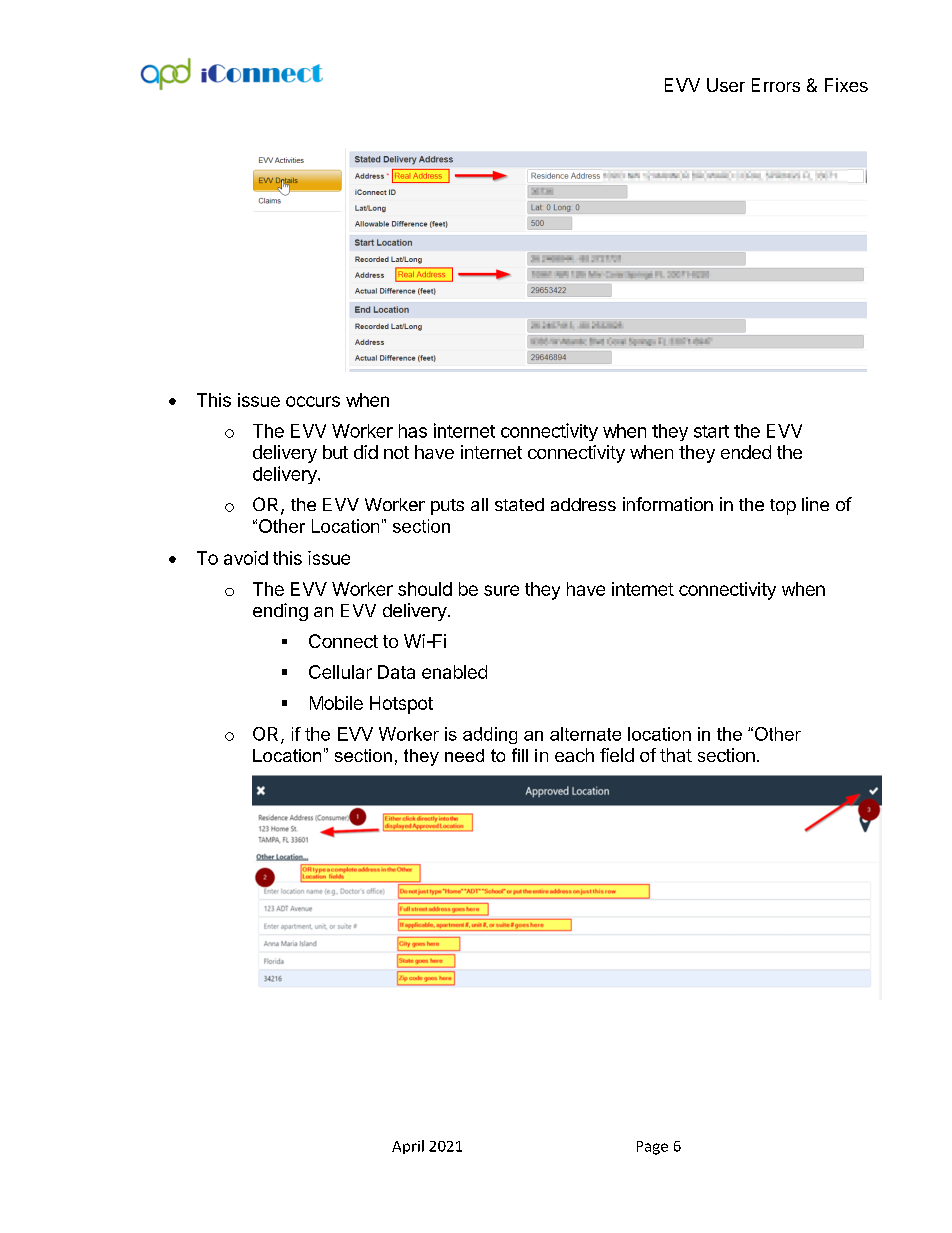  I want to click on ending, so click(280, 612).
